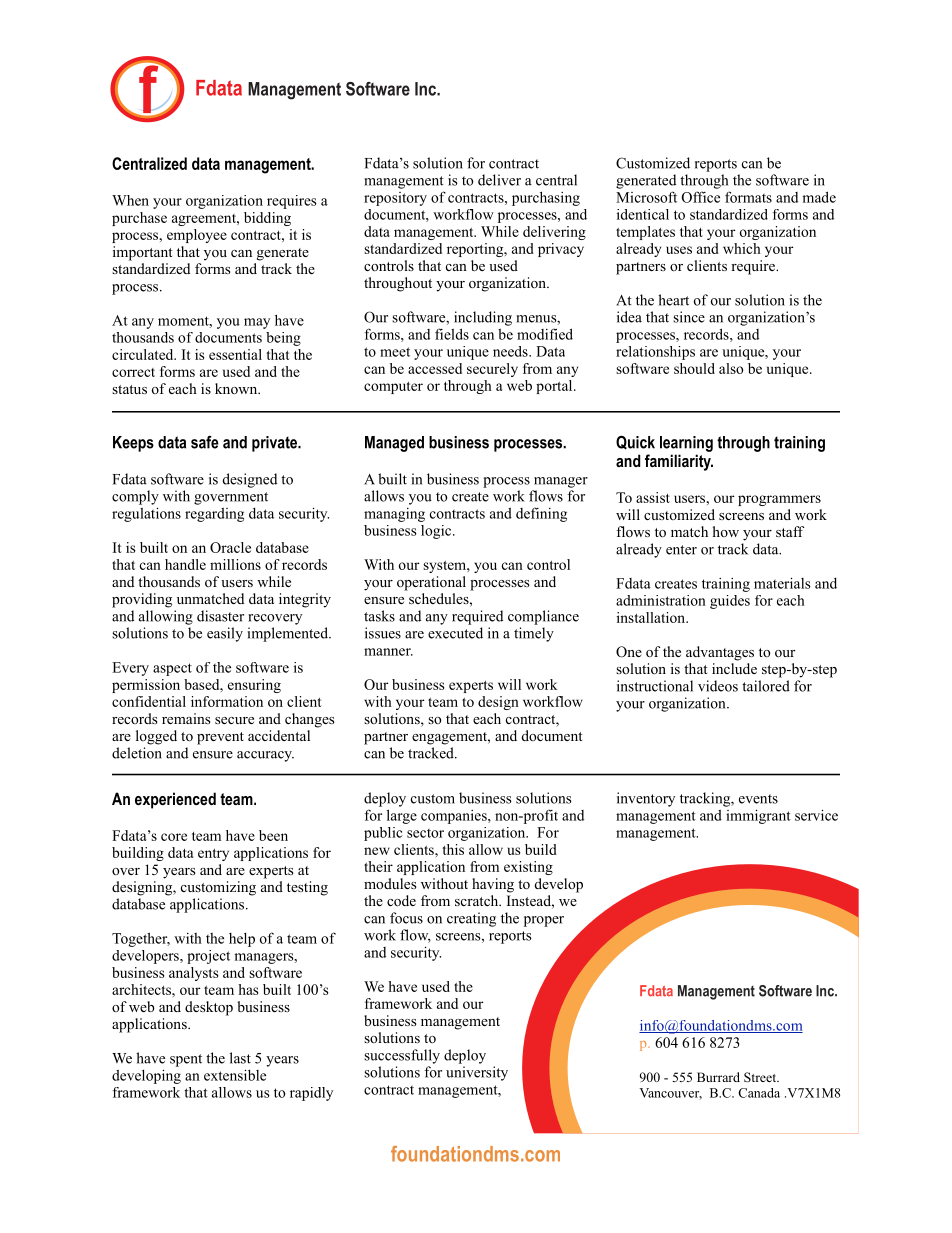  Describe the element at coordinates (205, 442) in the document. I see `safe` at that location.
